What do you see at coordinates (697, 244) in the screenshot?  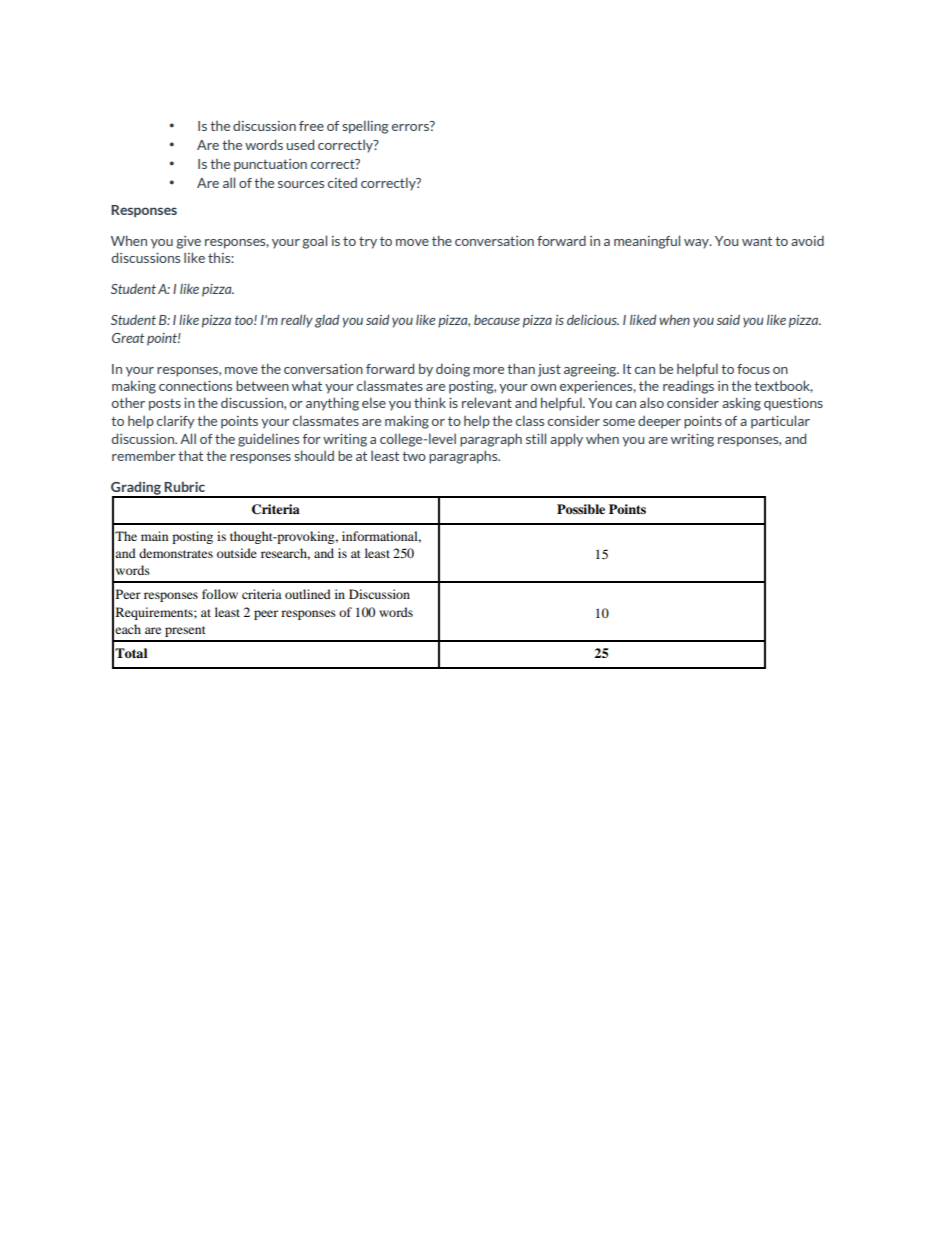 I see `way` at bounding box center [697, 244].
